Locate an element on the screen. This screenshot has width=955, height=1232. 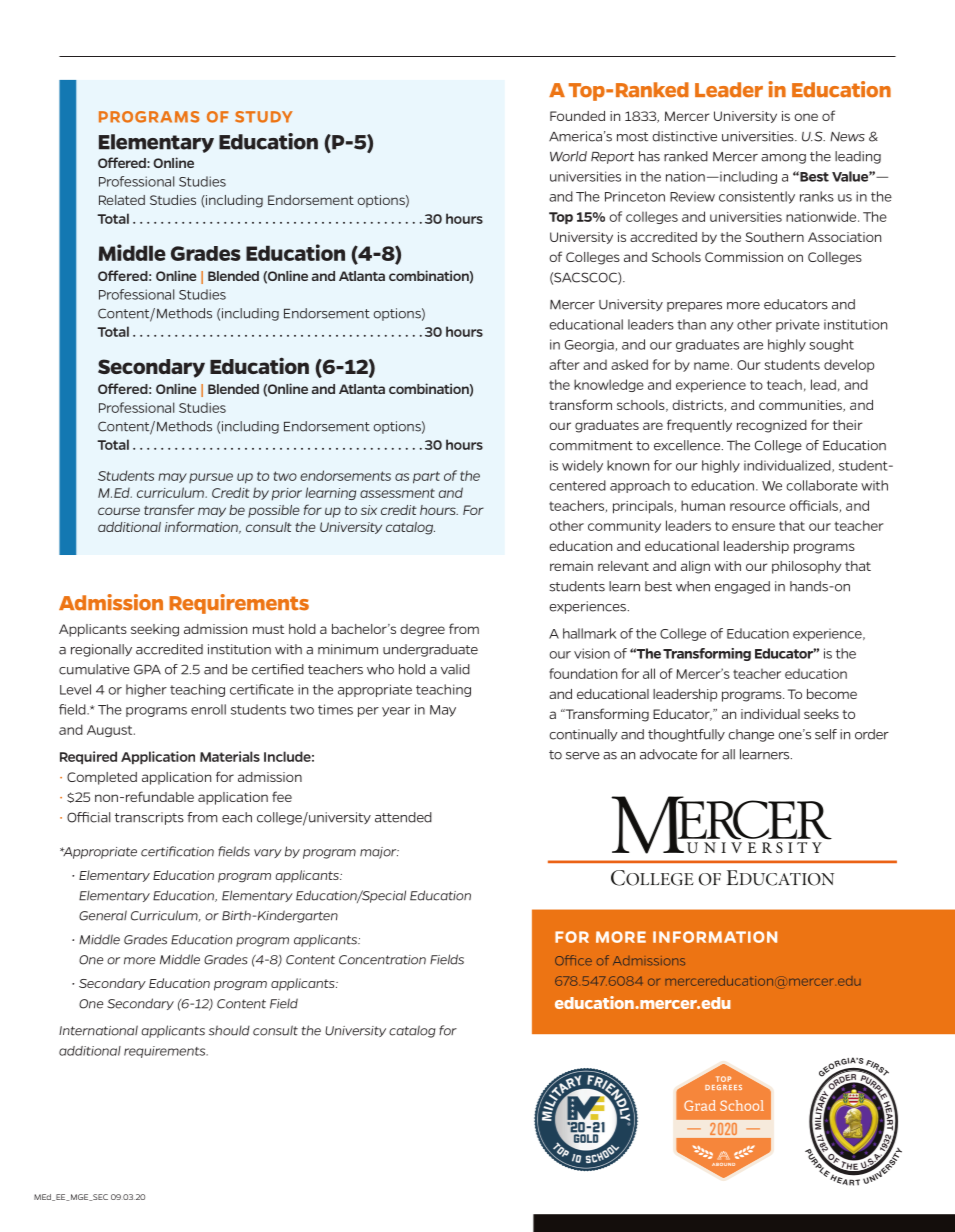
STUDY is located at coordinates (264, 117).
